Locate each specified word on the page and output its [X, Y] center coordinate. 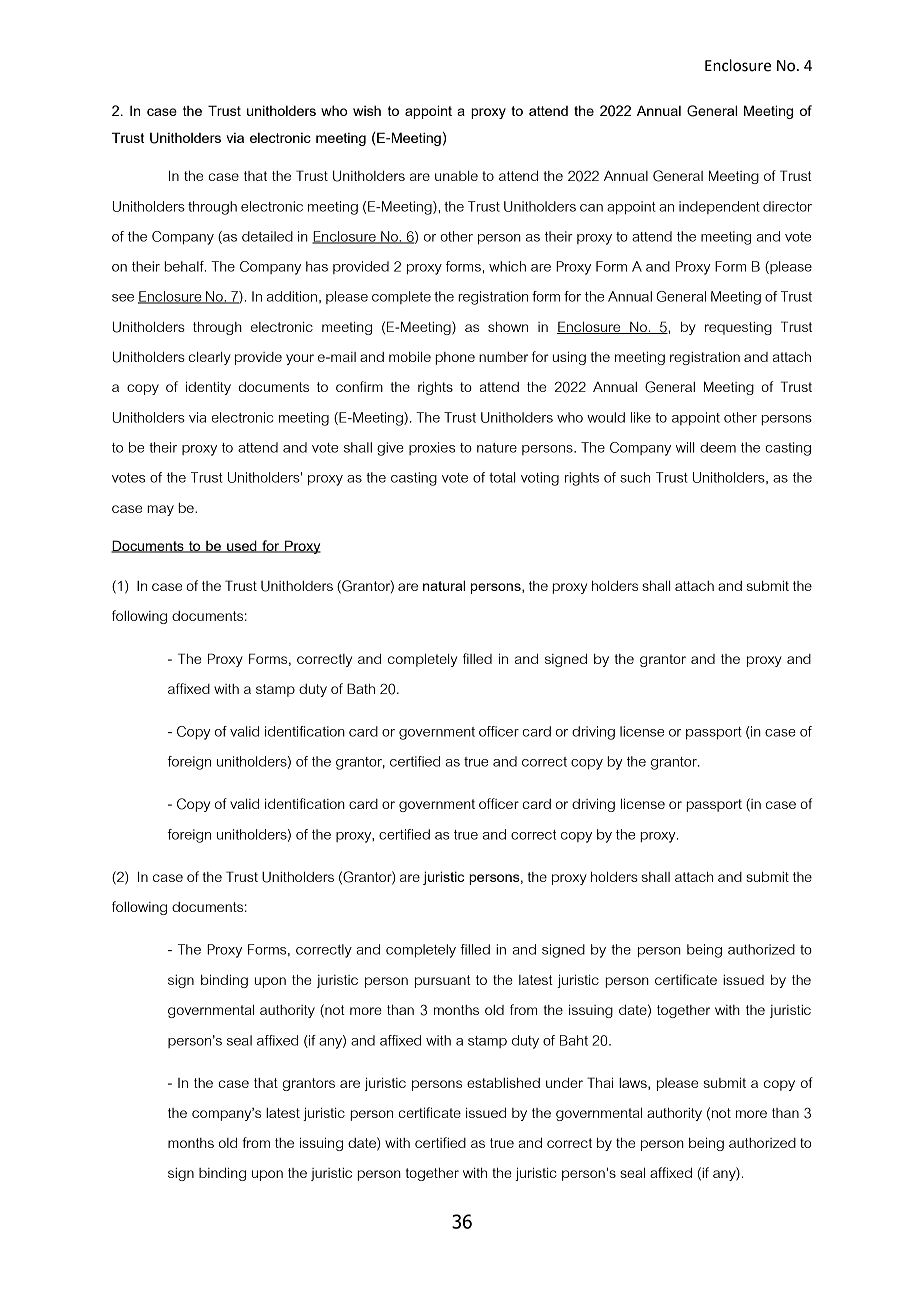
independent [719, 207]
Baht [574, 1040]
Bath [361, 688]
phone [455, 358]
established [503, 1082]
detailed [267, 236]
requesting [738, 328]
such [635, 477]
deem [718, 447]
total [502, 477]
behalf [185, 266]
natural [444, 585]
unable [456, 176]
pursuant [443, 981]
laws [634, 1084]
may [160, 510]
